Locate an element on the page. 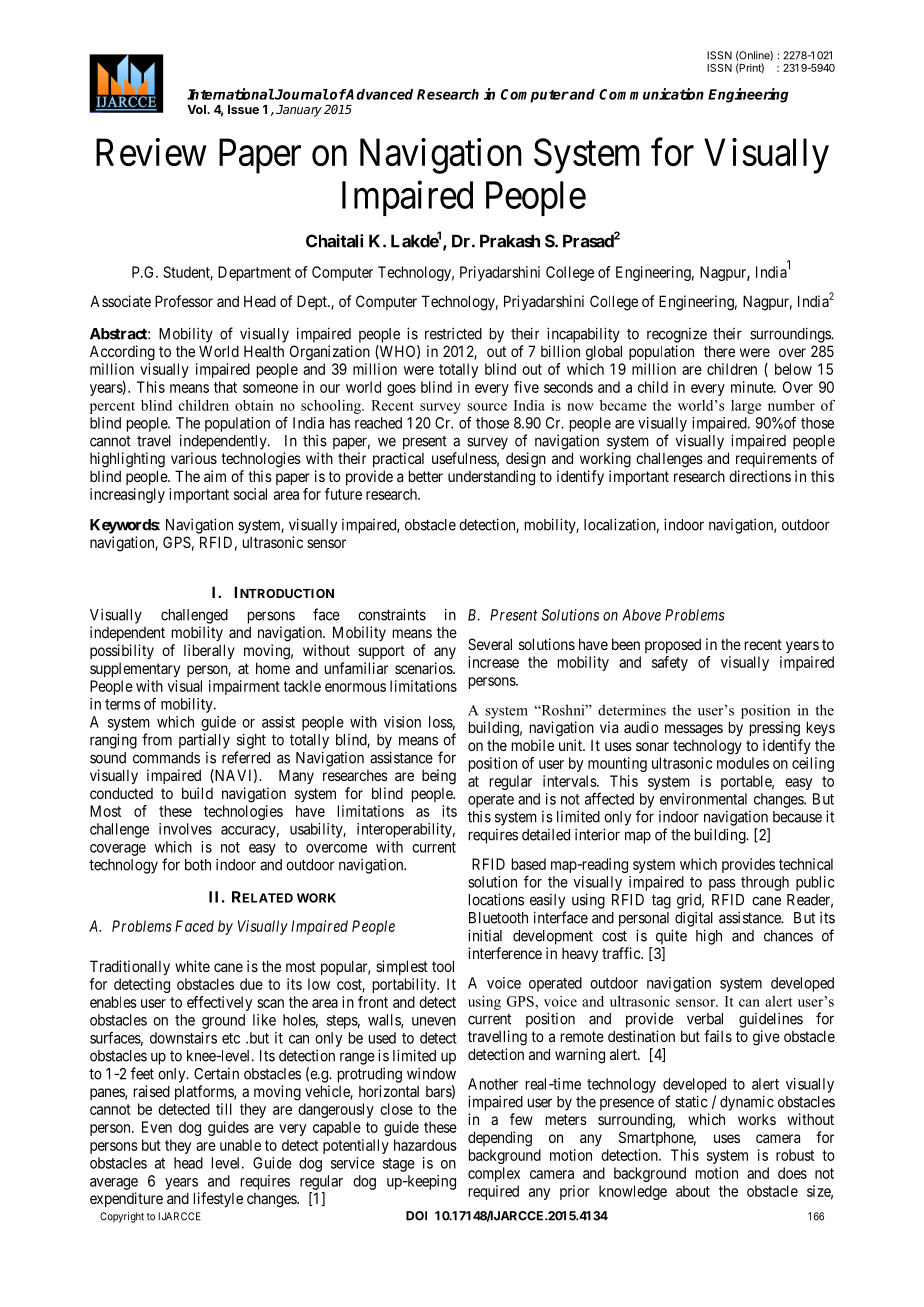 This image has height=1307, width=924. proposed is located at coordinates (673, 645).
